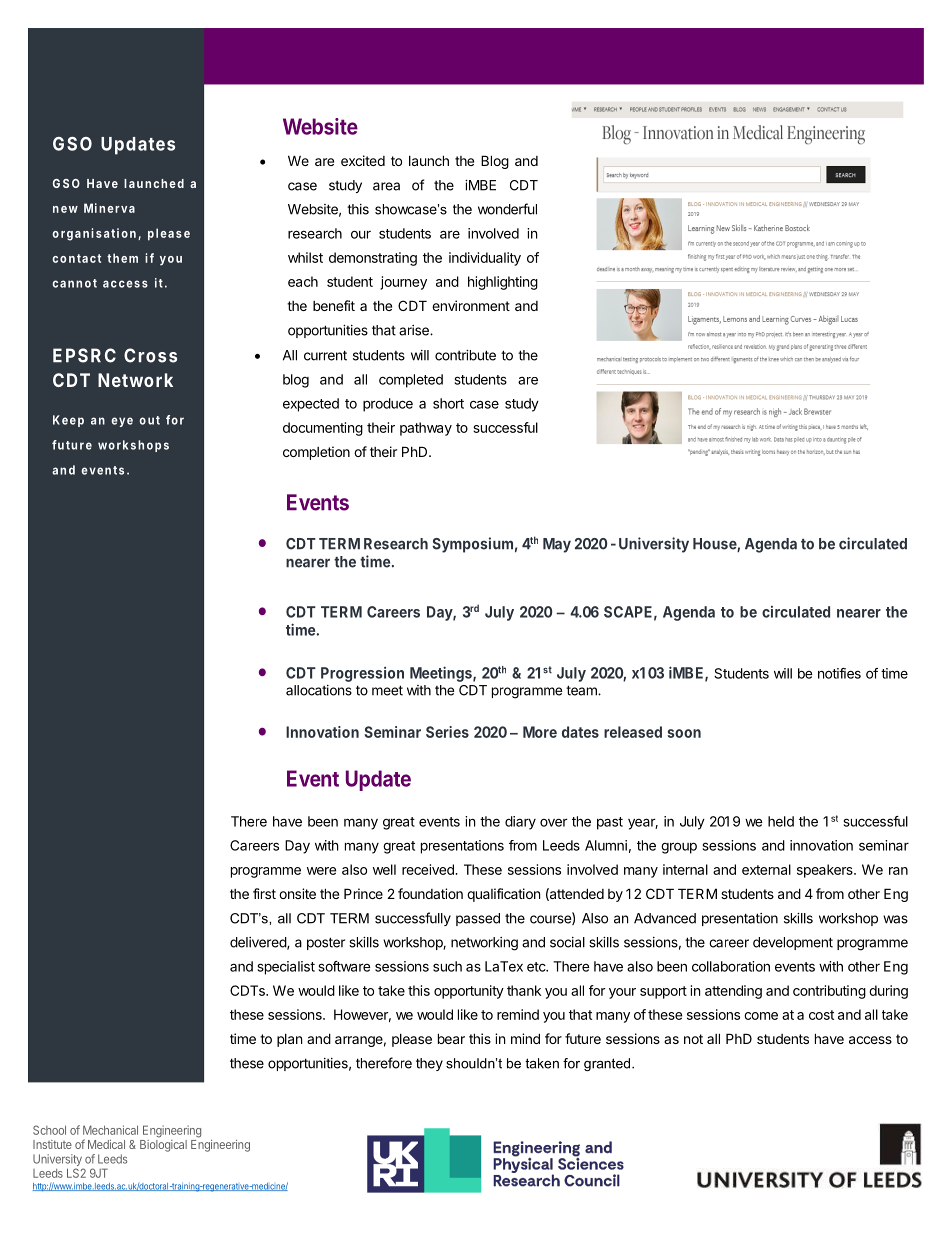  I want to click on contribute, so click(465, 355).
